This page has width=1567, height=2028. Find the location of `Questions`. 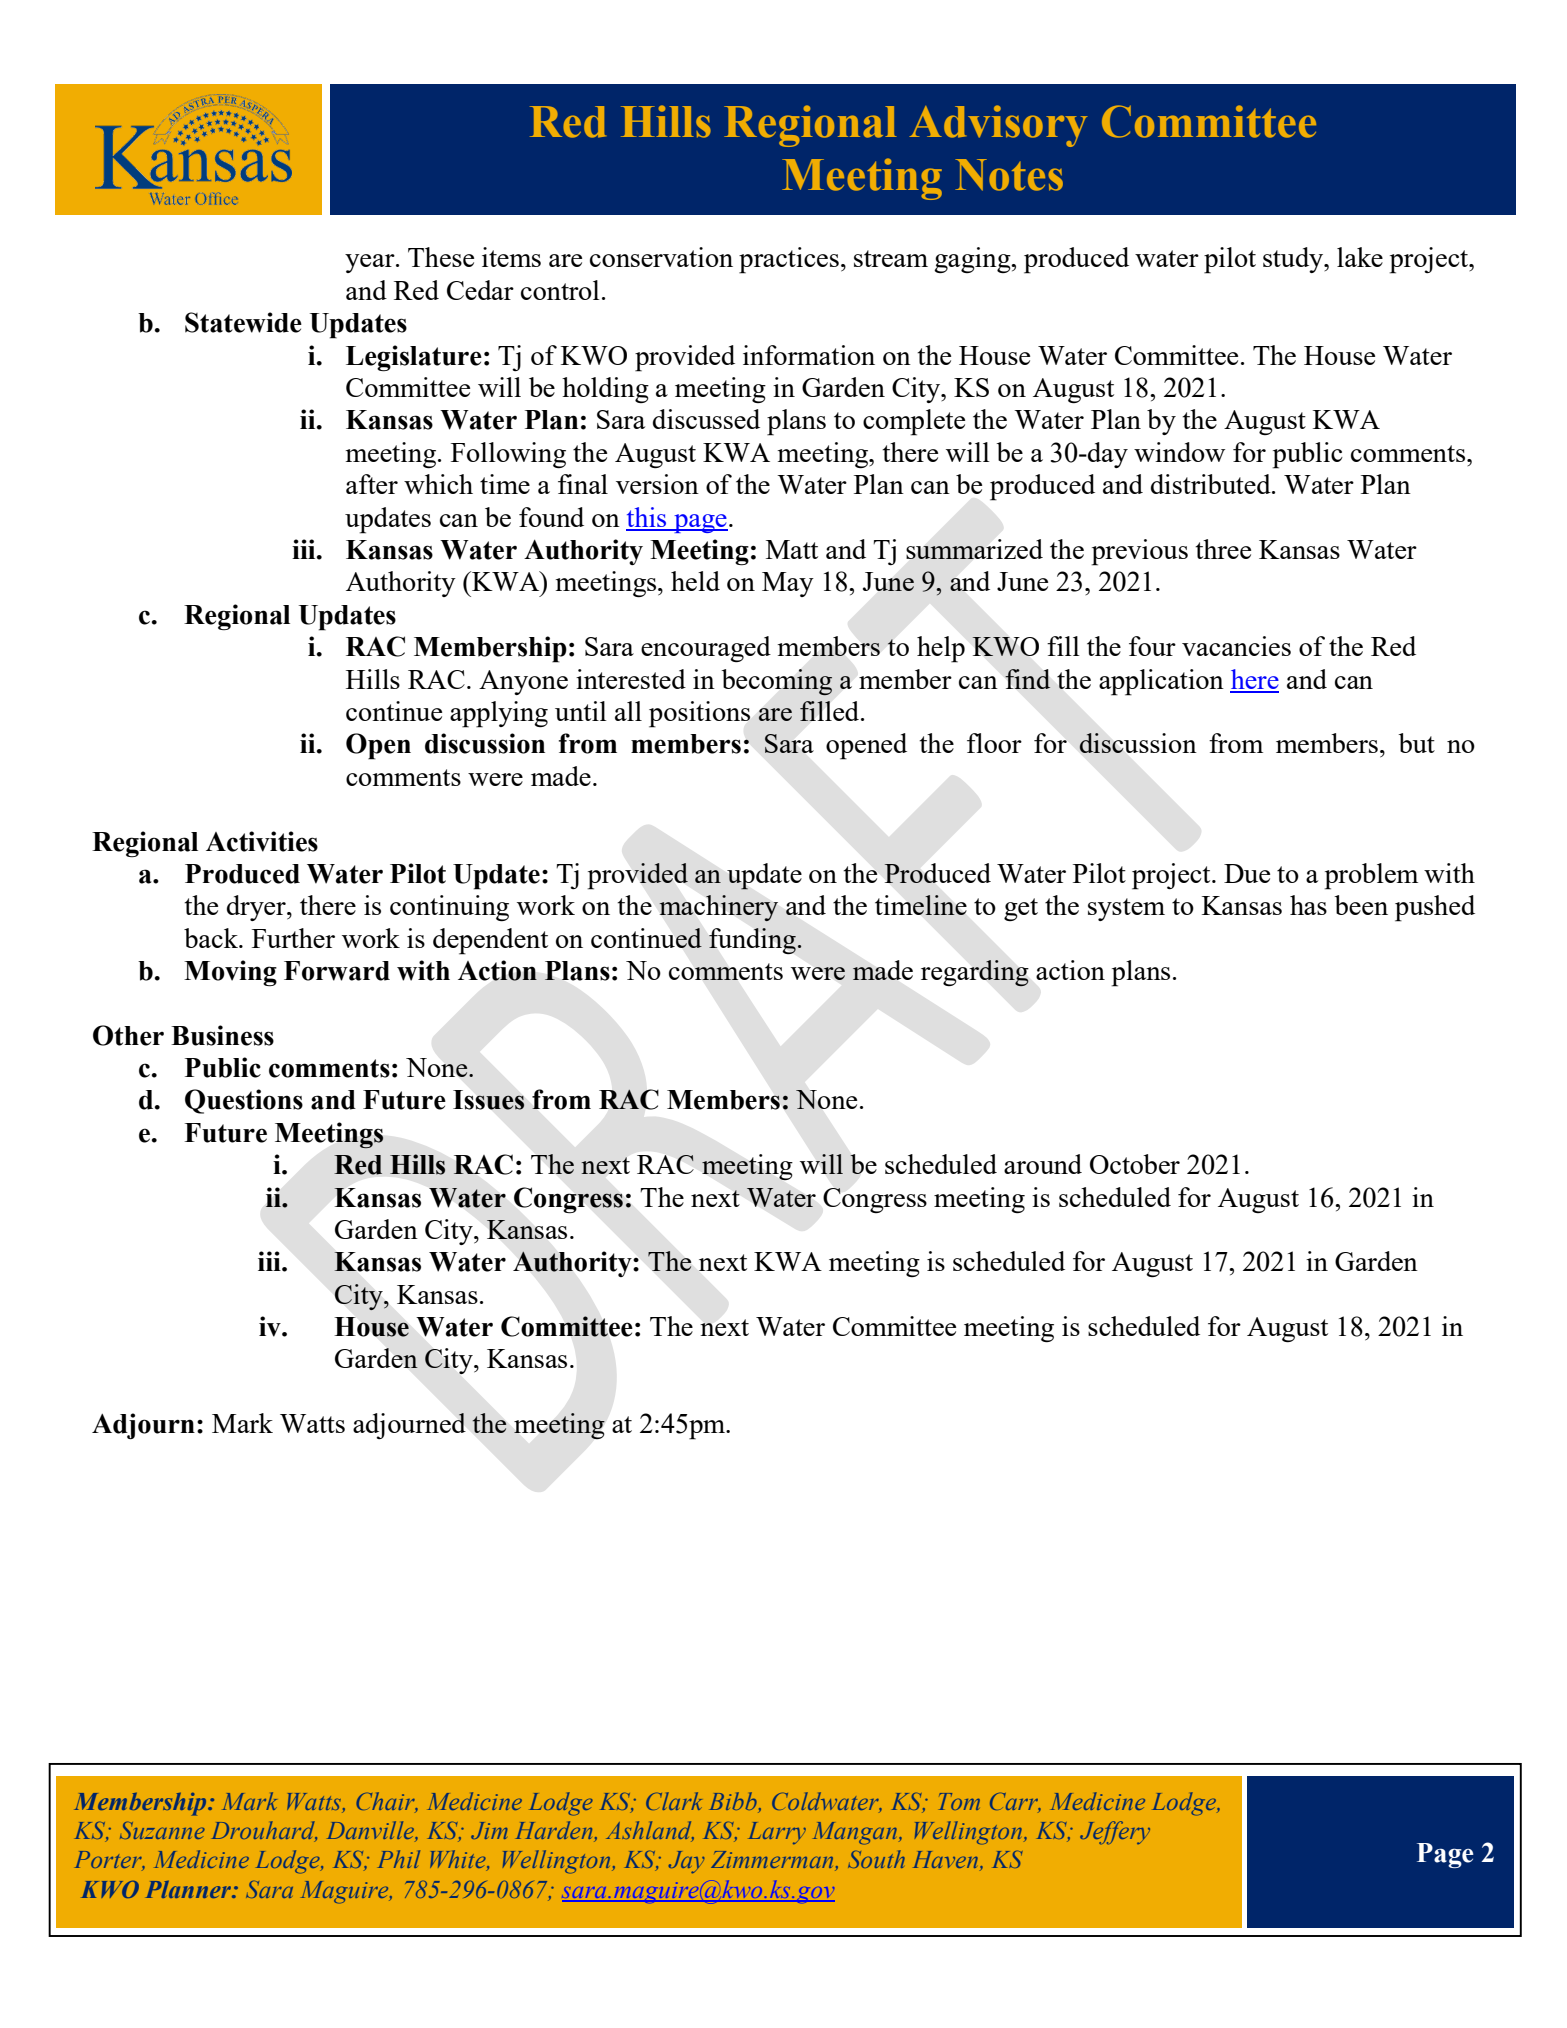

Questions is located at coordinates (244, 1101).
